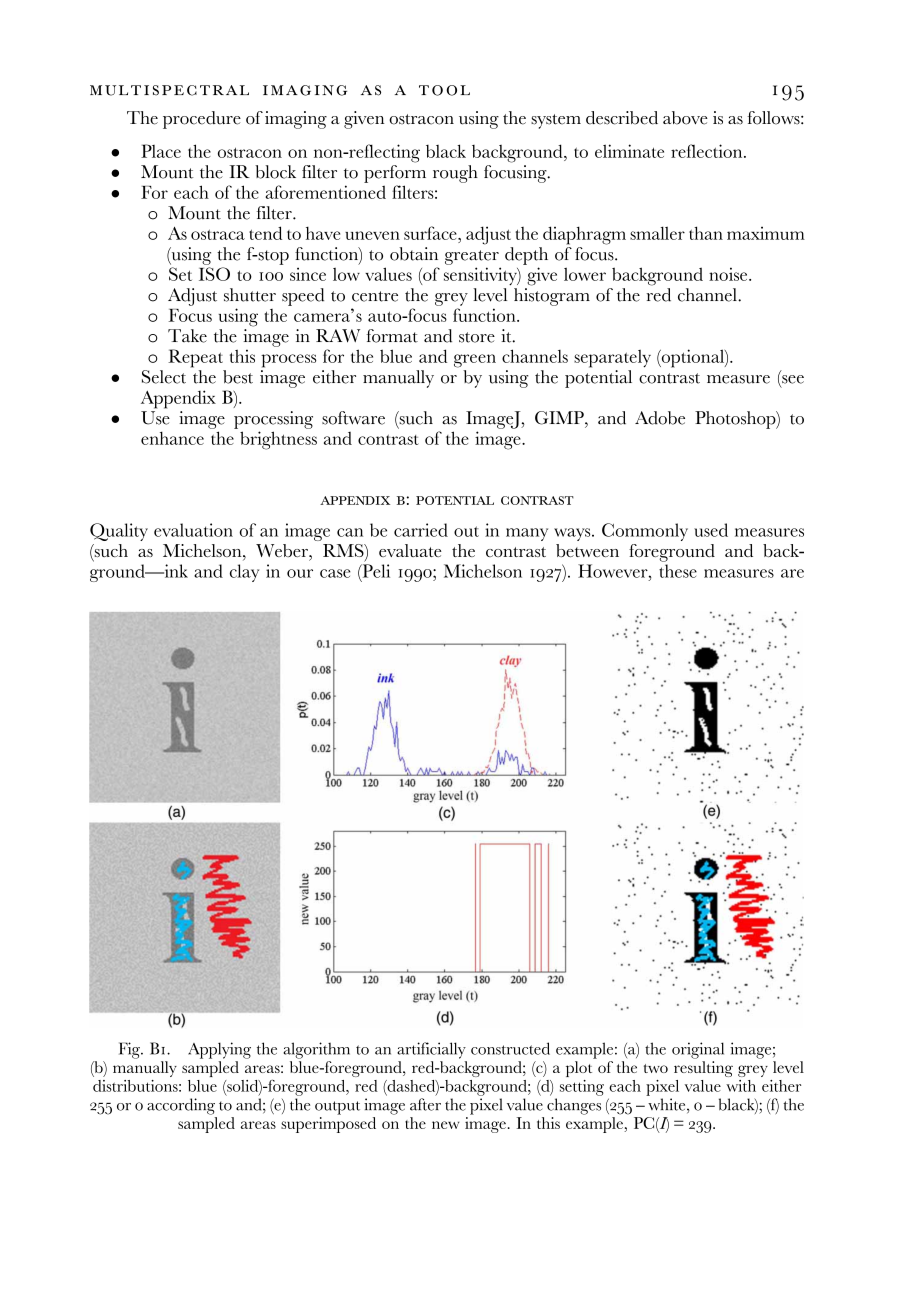 Image resolution: width=924 pixels, height=1305 pixels. What do you see at coordinates (410, 550) in the page?
I see `evaluate` at bounding box center [410, 550].
